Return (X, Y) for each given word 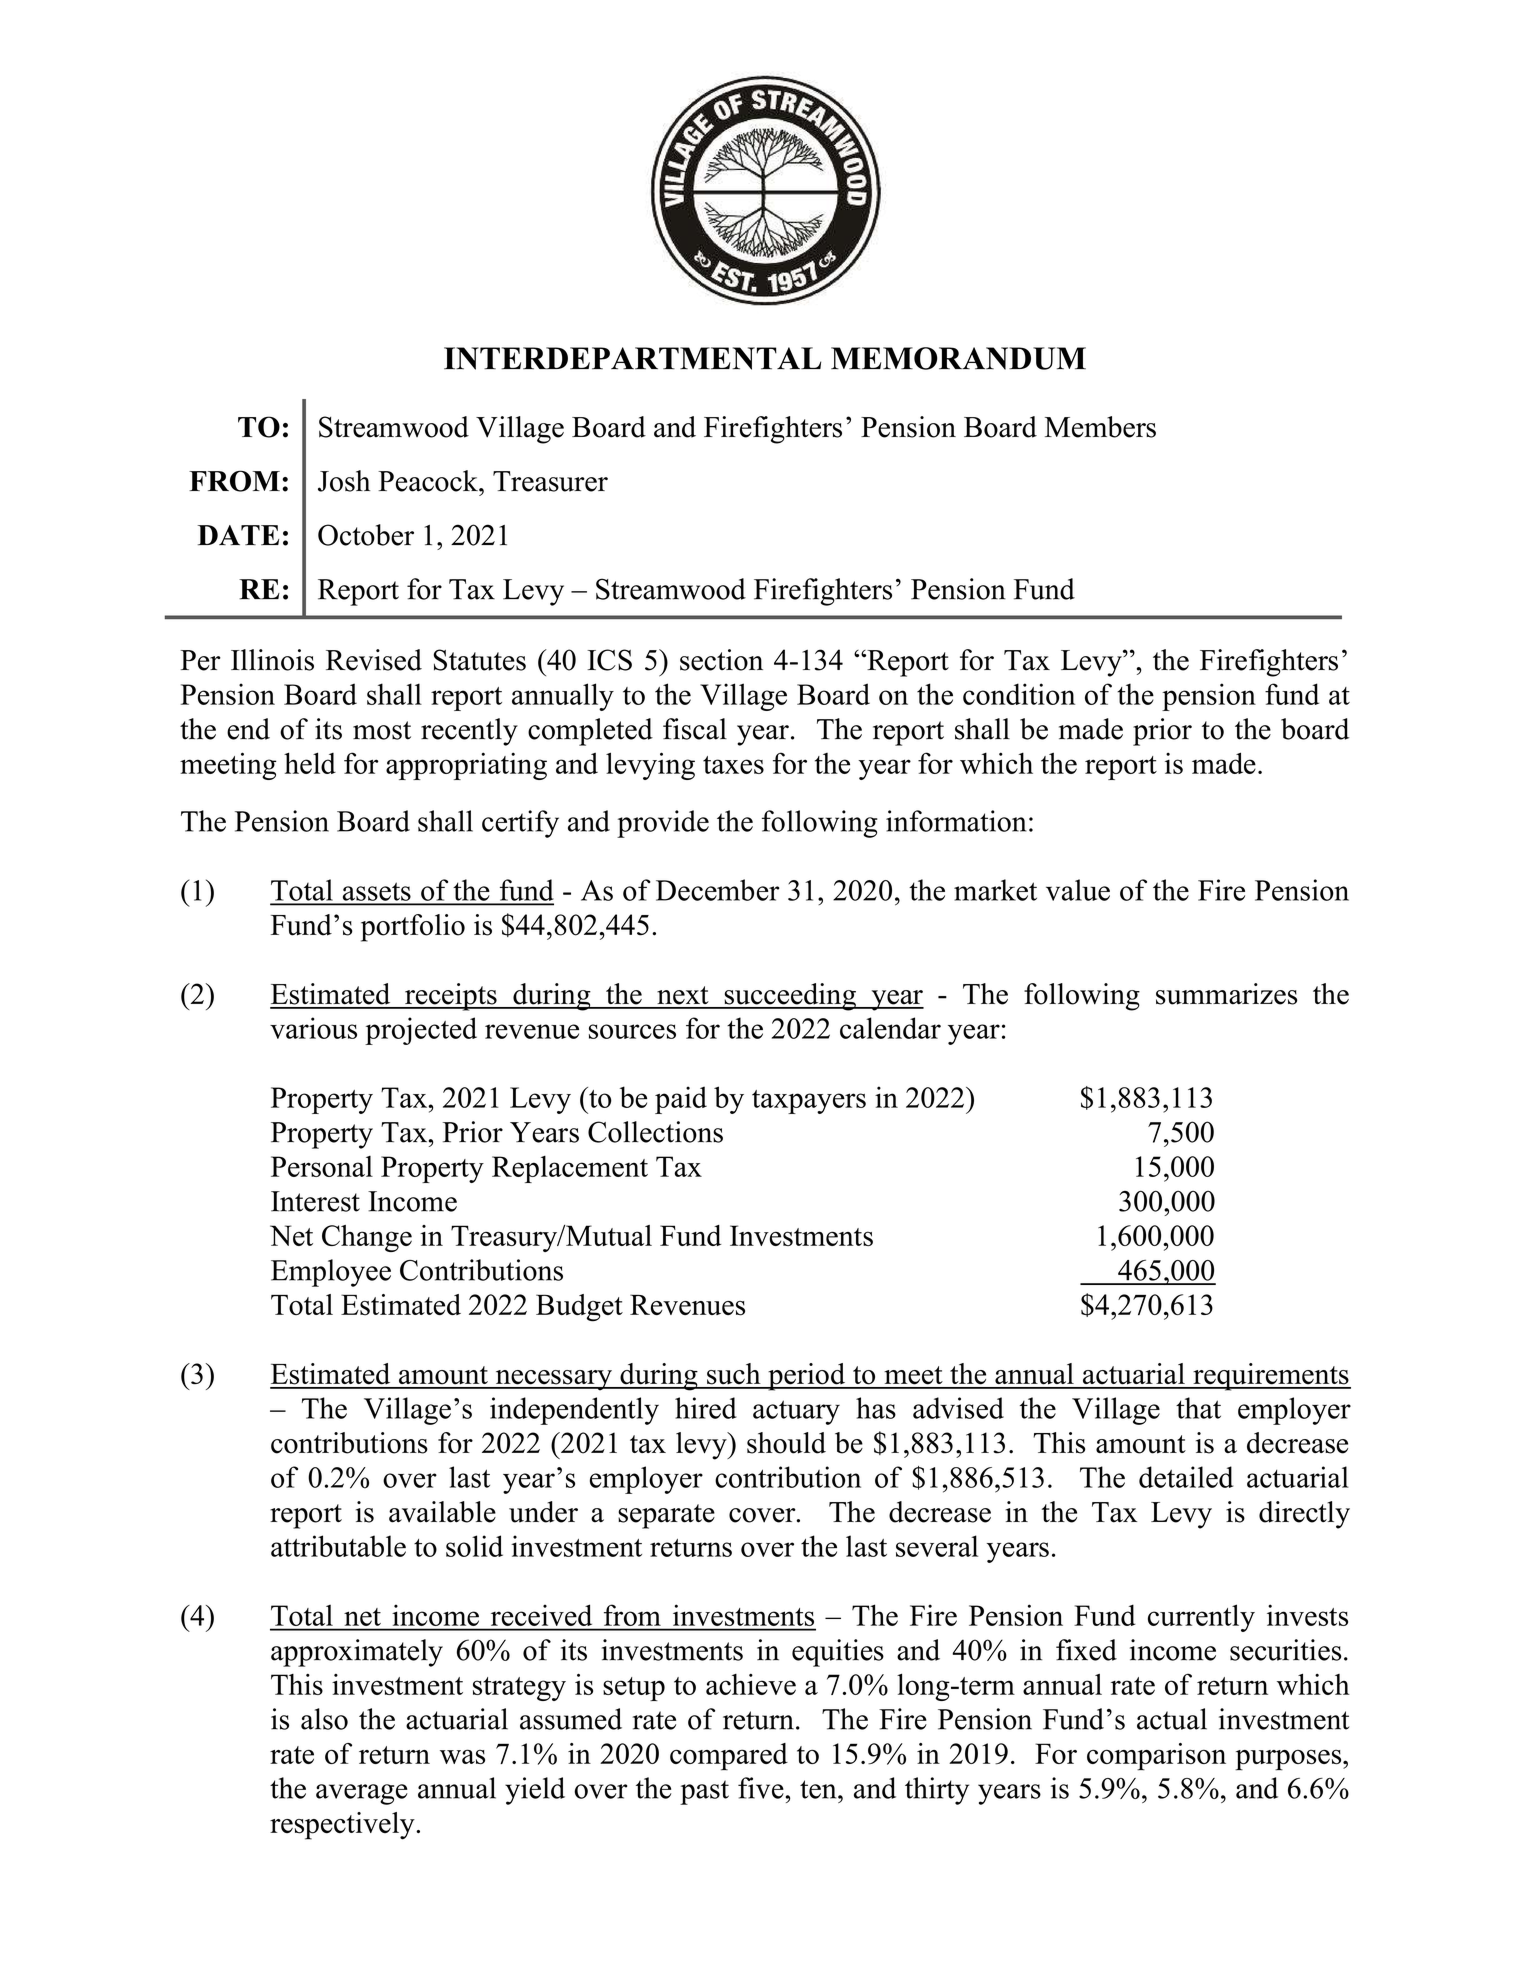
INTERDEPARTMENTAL (632, 358)
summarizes (1226, 994)
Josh (344, 481)
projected (421, 1031)
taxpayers (809, 1102)
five (762, 1788)
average (362, 1794)
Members (1100, 427)
